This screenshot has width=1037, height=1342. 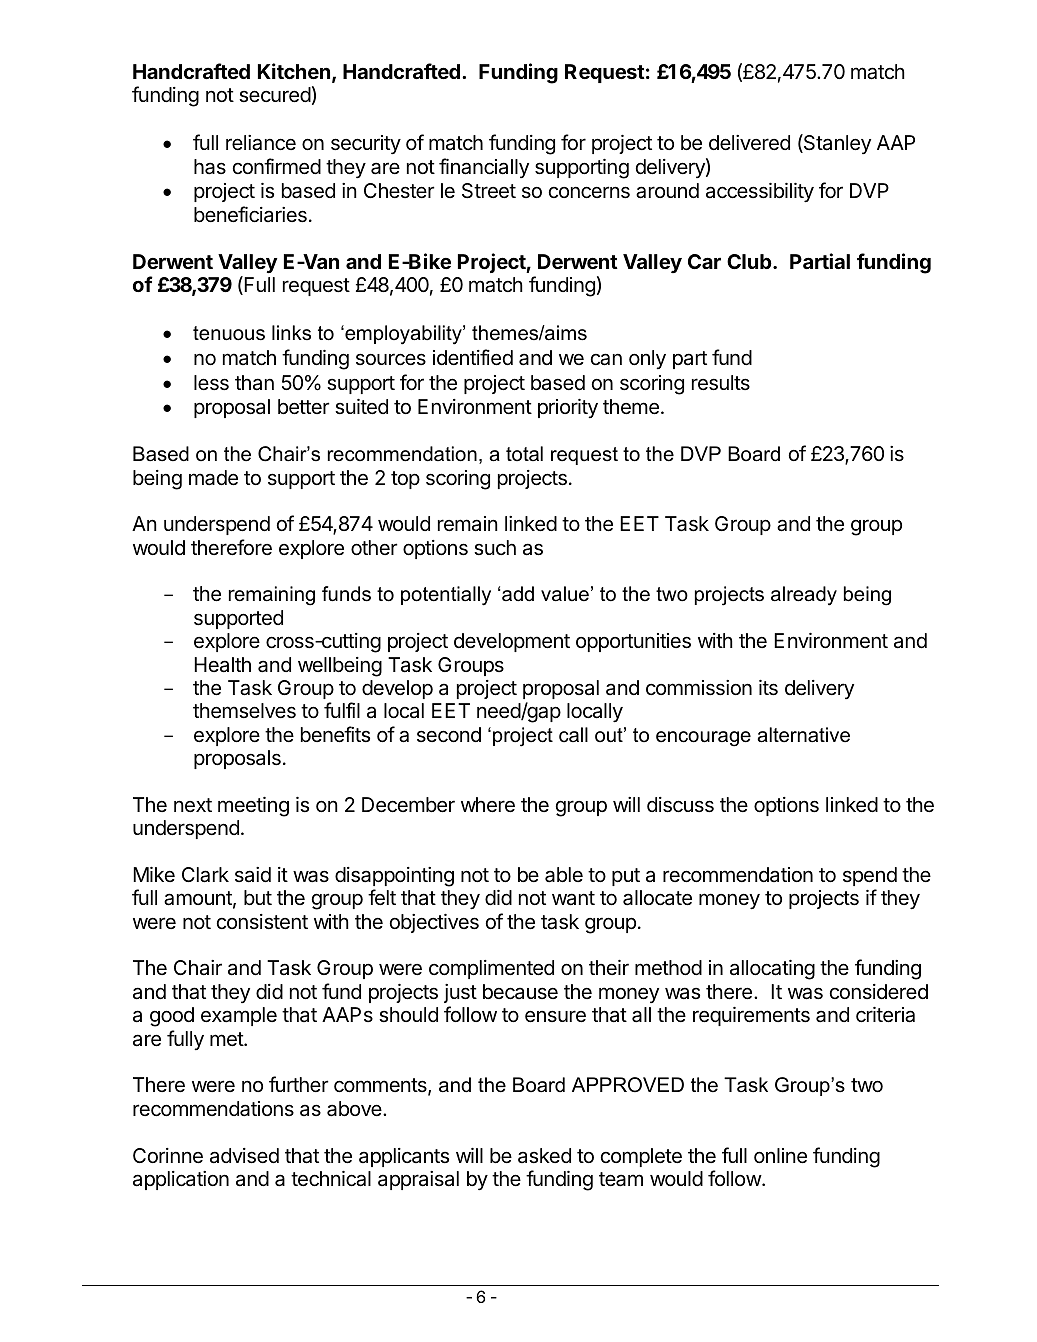 What do you see at coordinates (721, 383) in the screenshot?
I see `results` at bounding box center [721, 383].
